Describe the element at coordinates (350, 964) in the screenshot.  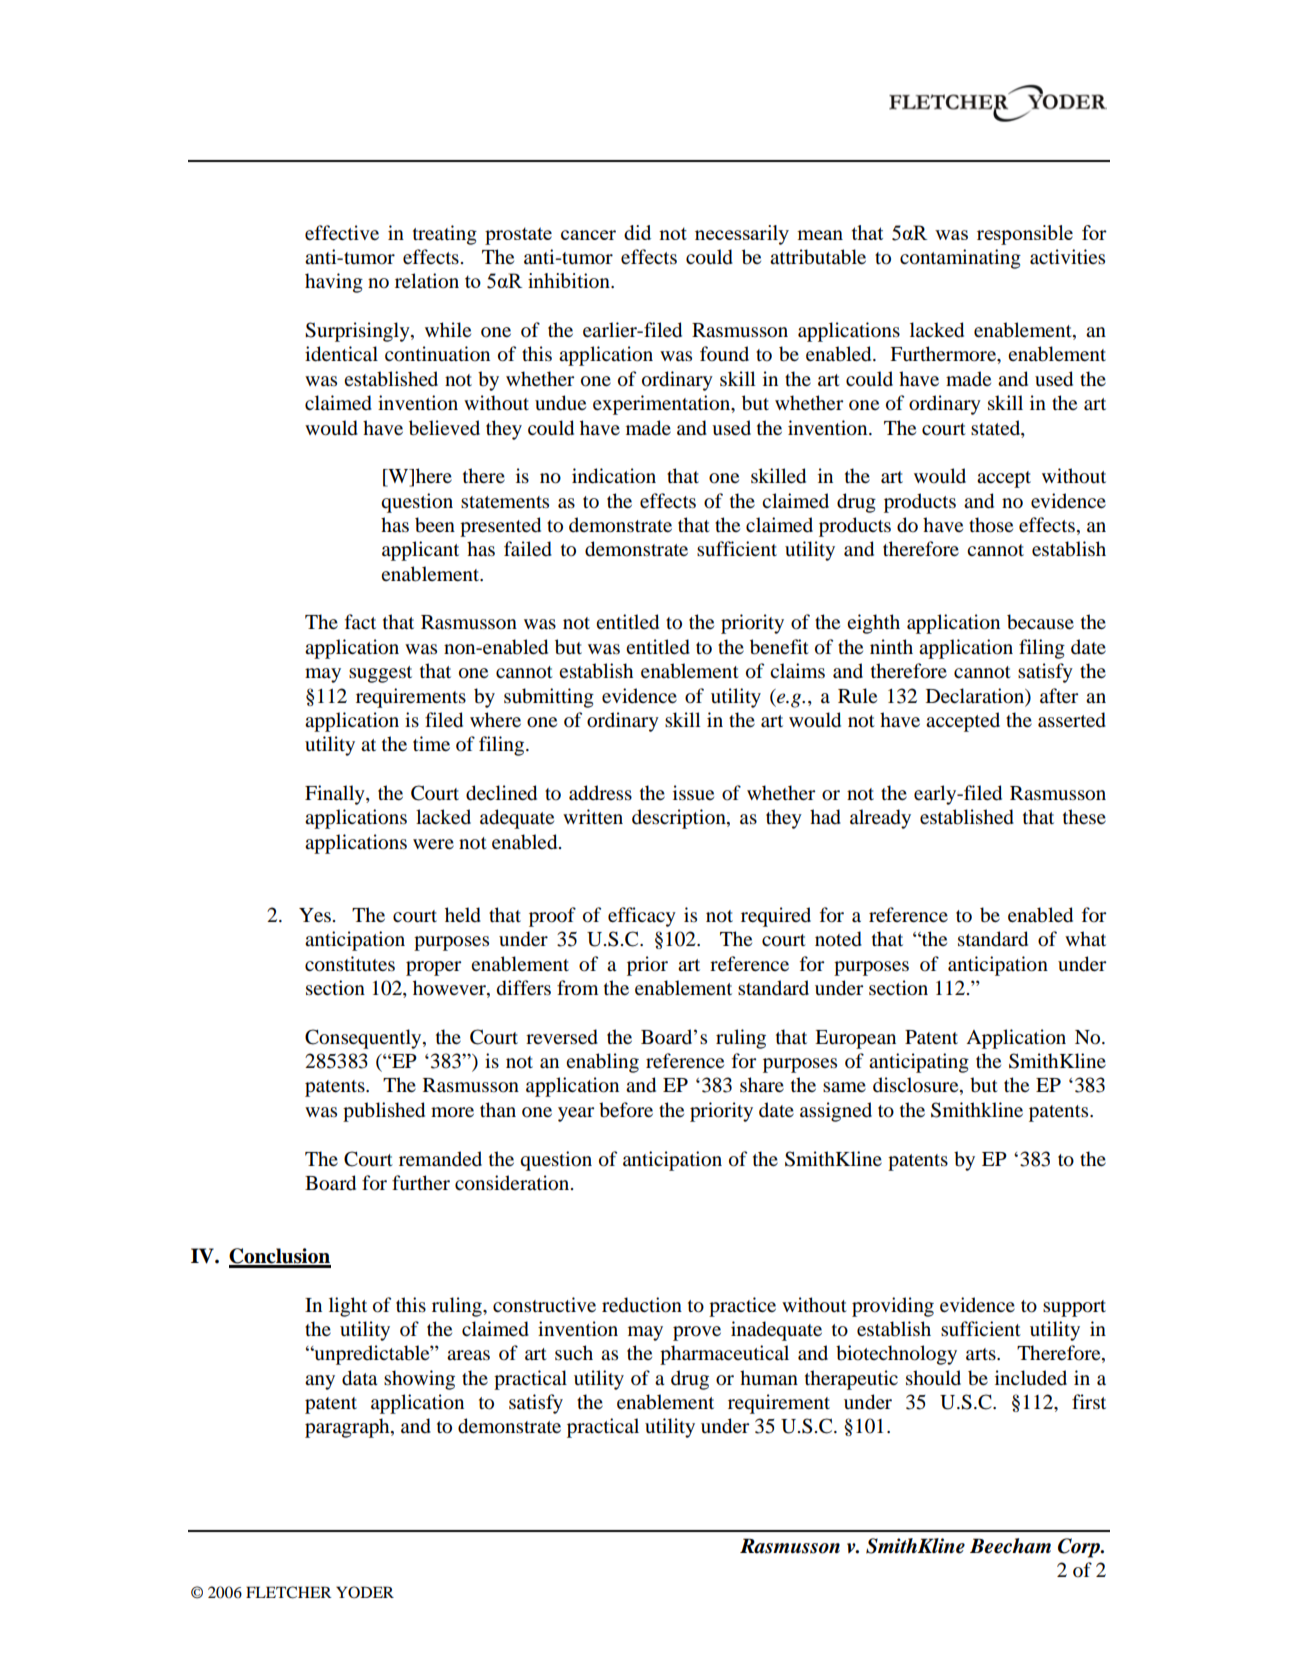
I see `constitutes` at that location.
